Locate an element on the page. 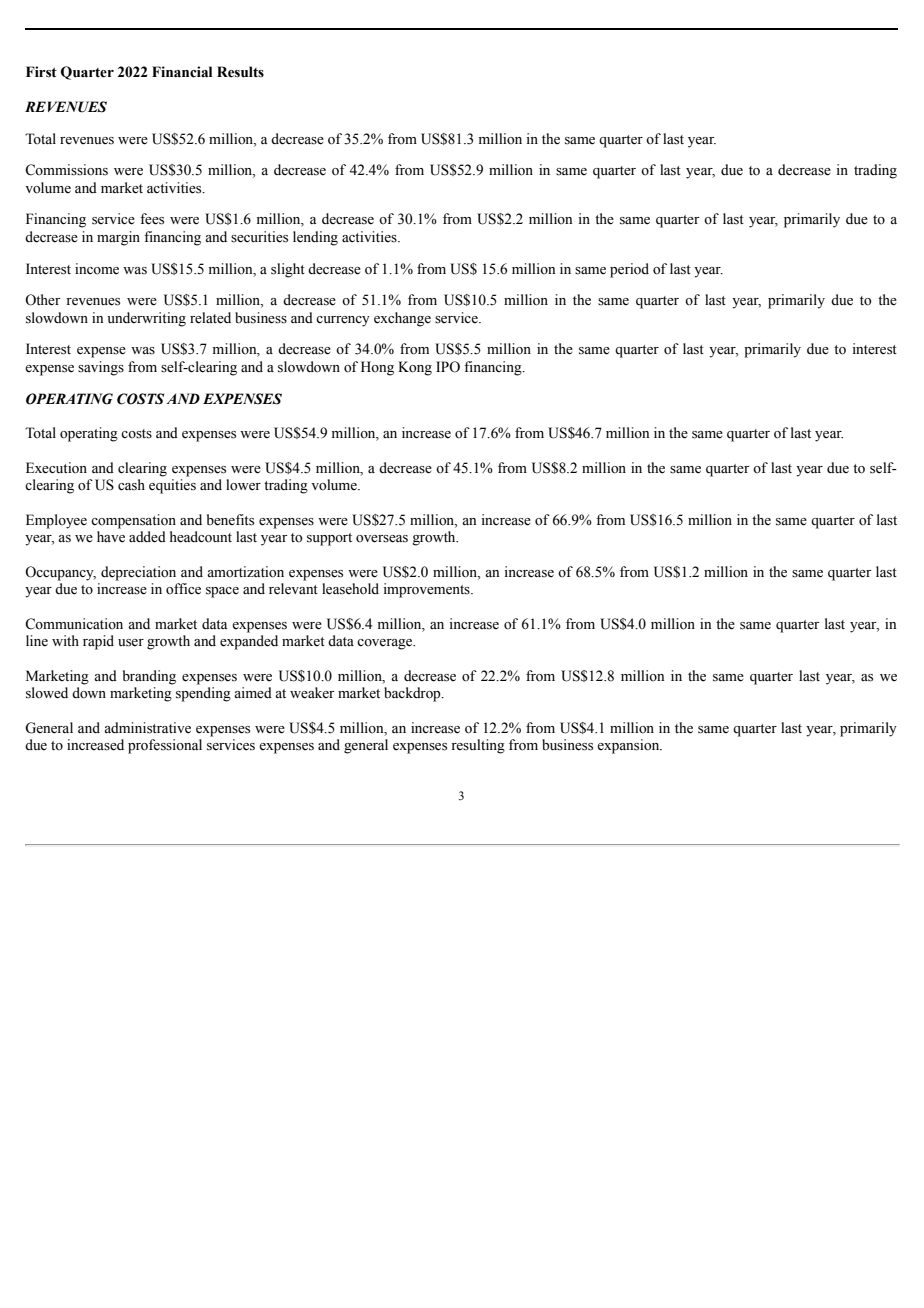  Results is located at coordinates (240, 72).
